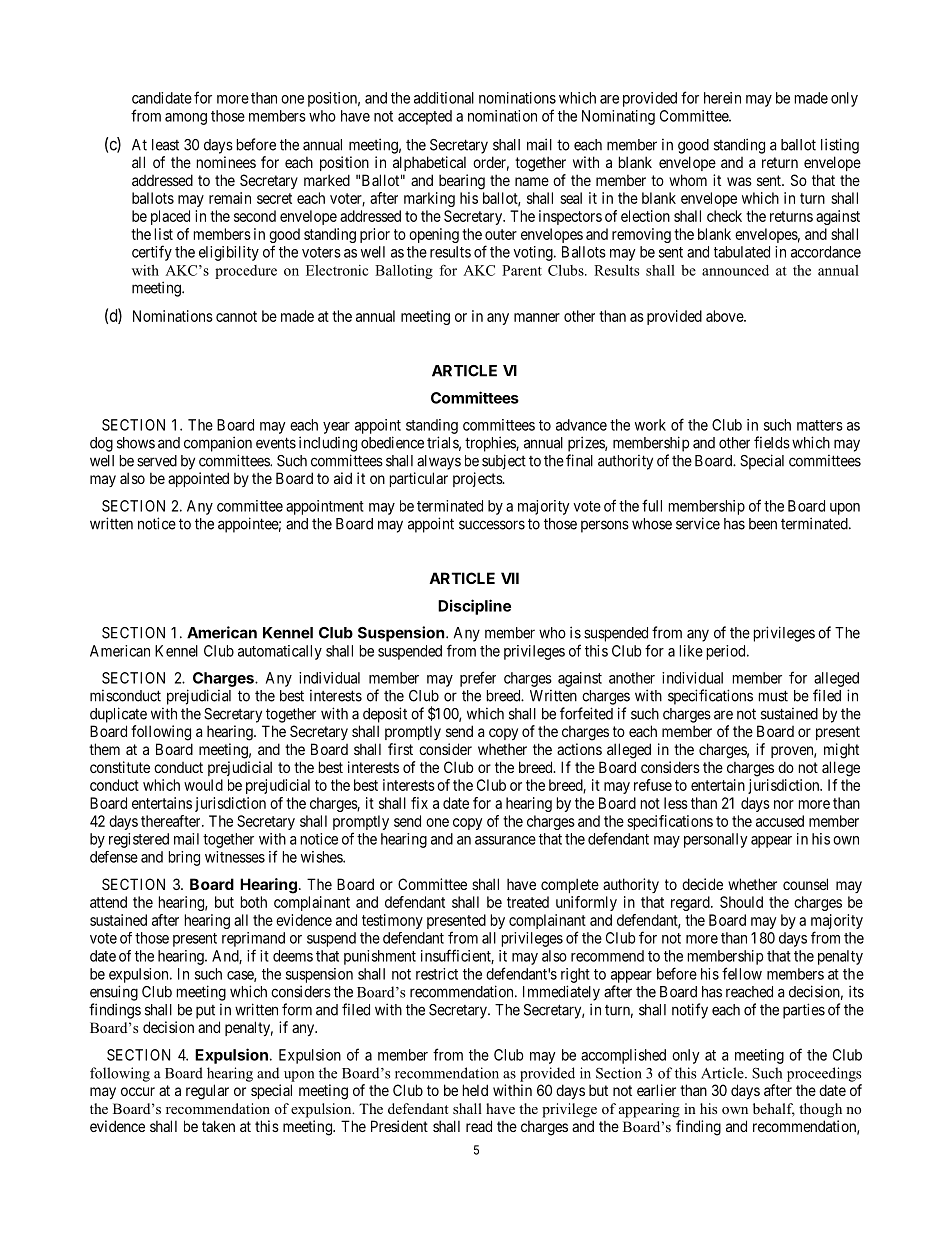 This screenshot has width=952, height=1233. I want to click on behalf, so click(774, 1110).
